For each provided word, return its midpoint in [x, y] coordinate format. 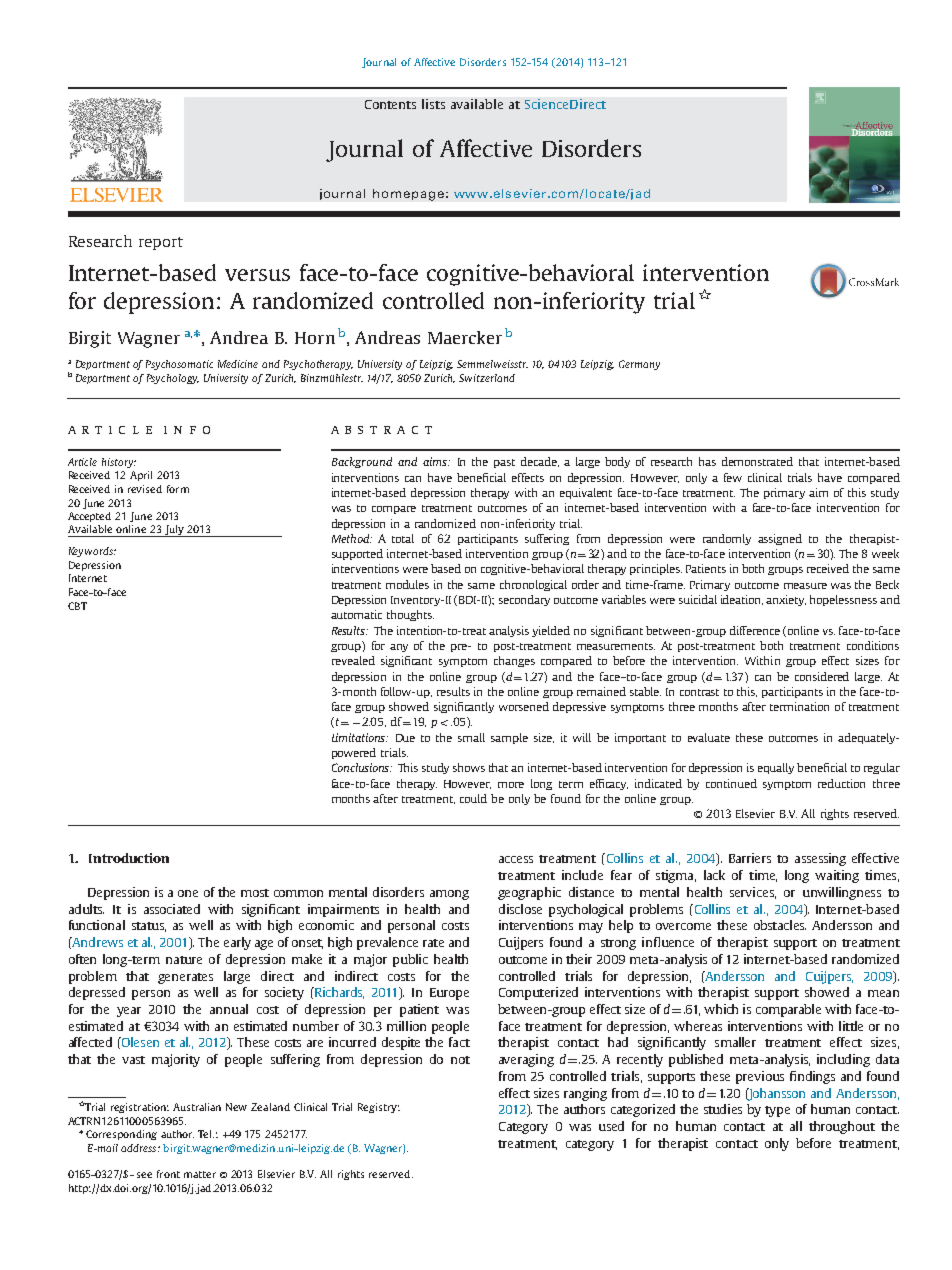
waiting [837, 876]
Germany [639, 365]
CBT [77, 606]
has [707, 461]
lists [433, 104]
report [161, 243]
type [777, 1111]
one [188, 893]
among [449, 895]
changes [514, 661]
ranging [585, 1094]
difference [755, 630]
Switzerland [487, 378]
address [140, 1148]
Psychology [173, 379]
